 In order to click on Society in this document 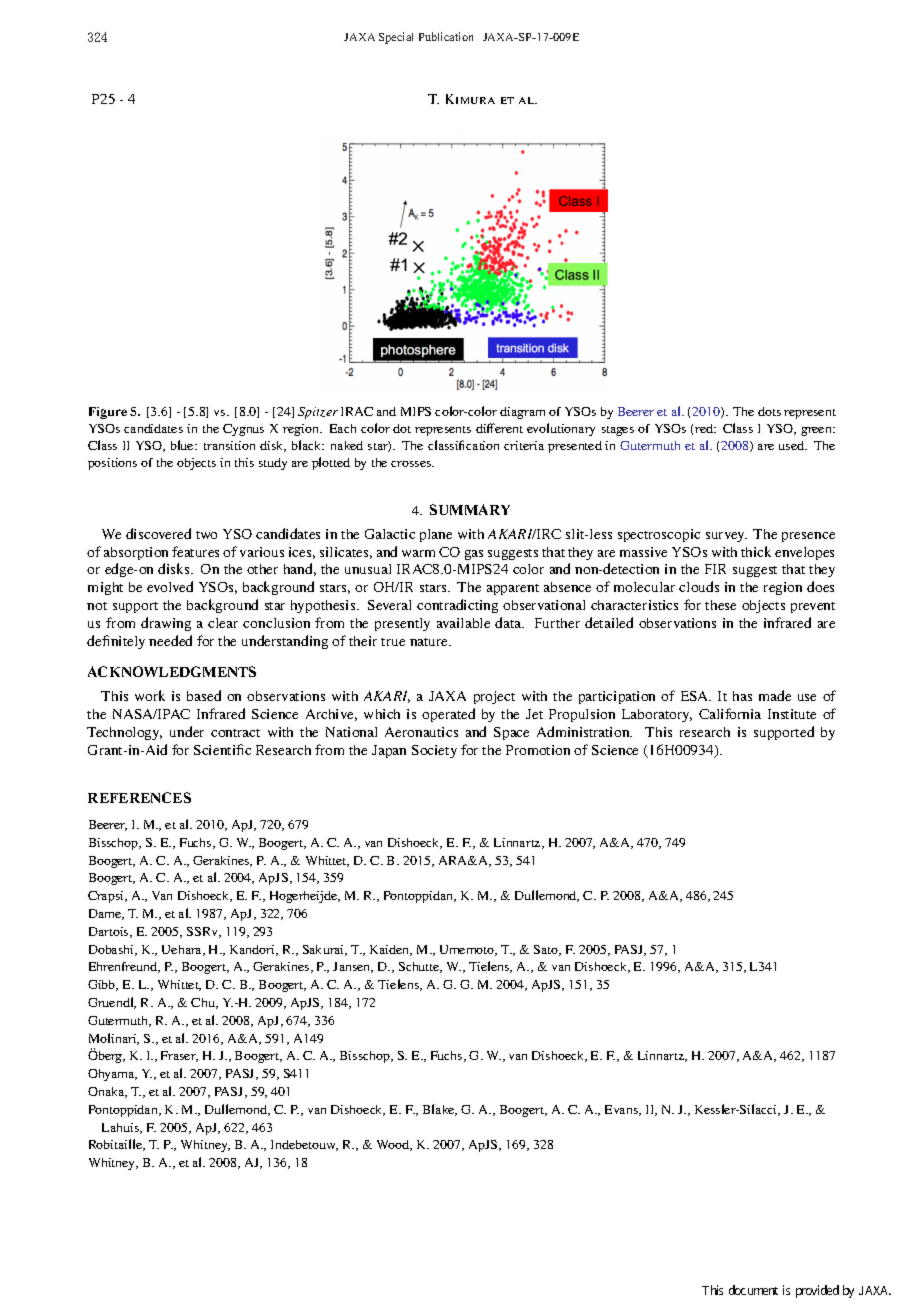, I will do `click(434, 751)`.
